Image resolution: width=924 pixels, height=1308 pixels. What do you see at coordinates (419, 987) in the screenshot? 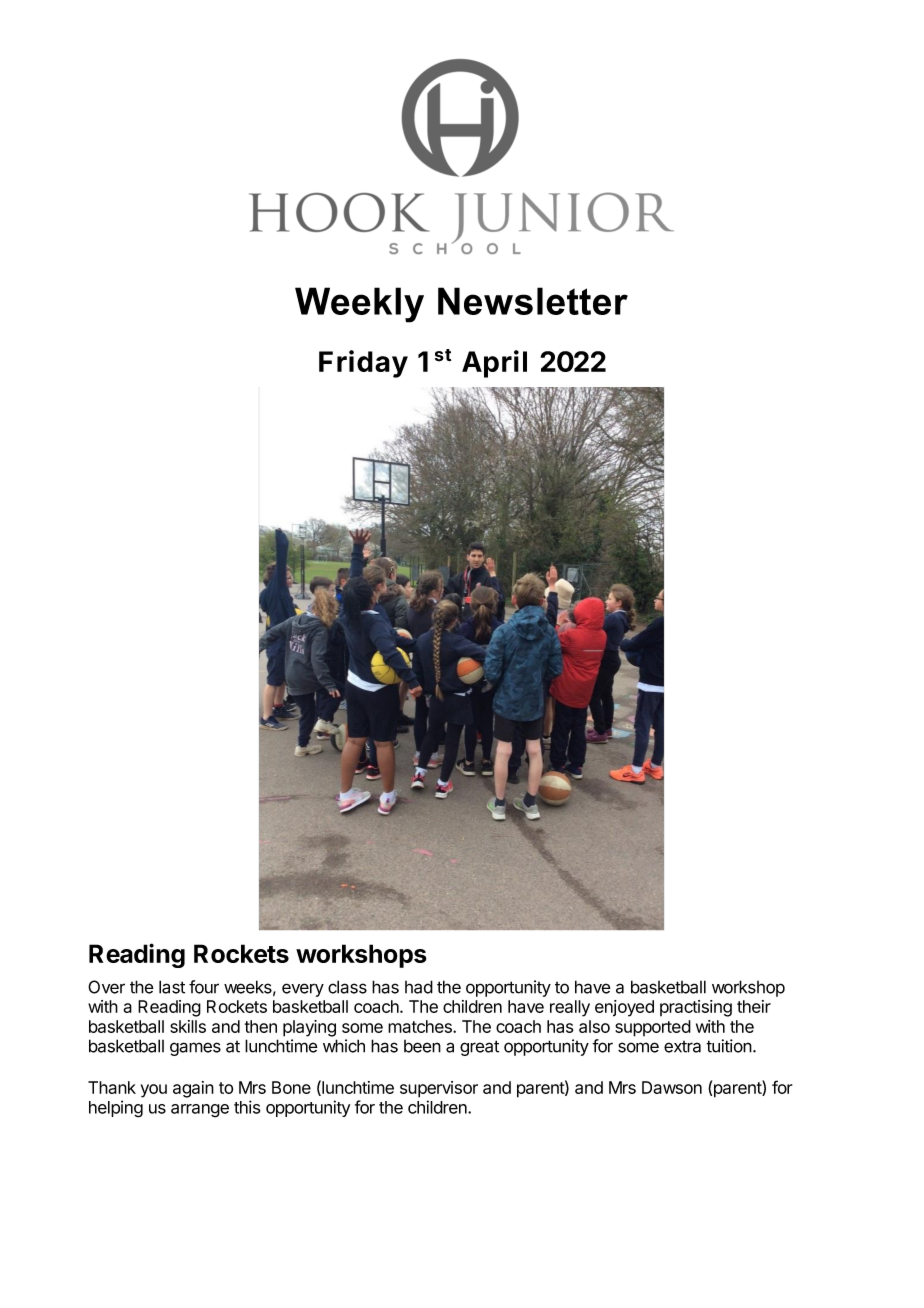
I see `had` at bounding box center [419, 987].
